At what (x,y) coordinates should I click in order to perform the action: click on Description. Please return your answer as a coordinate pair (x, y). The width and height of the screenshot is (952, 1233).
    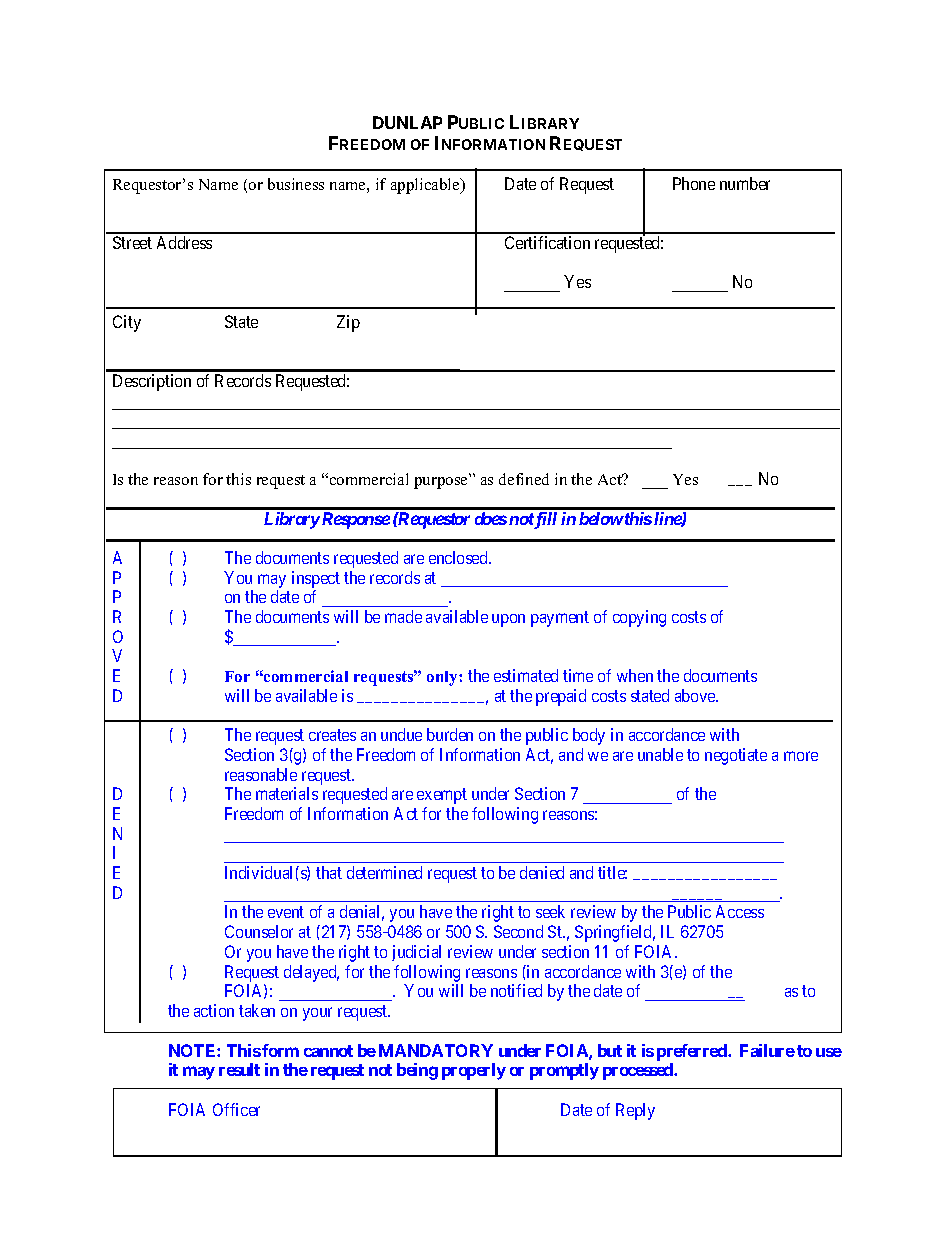
    Looking at the image, I should click on (152, 382).
